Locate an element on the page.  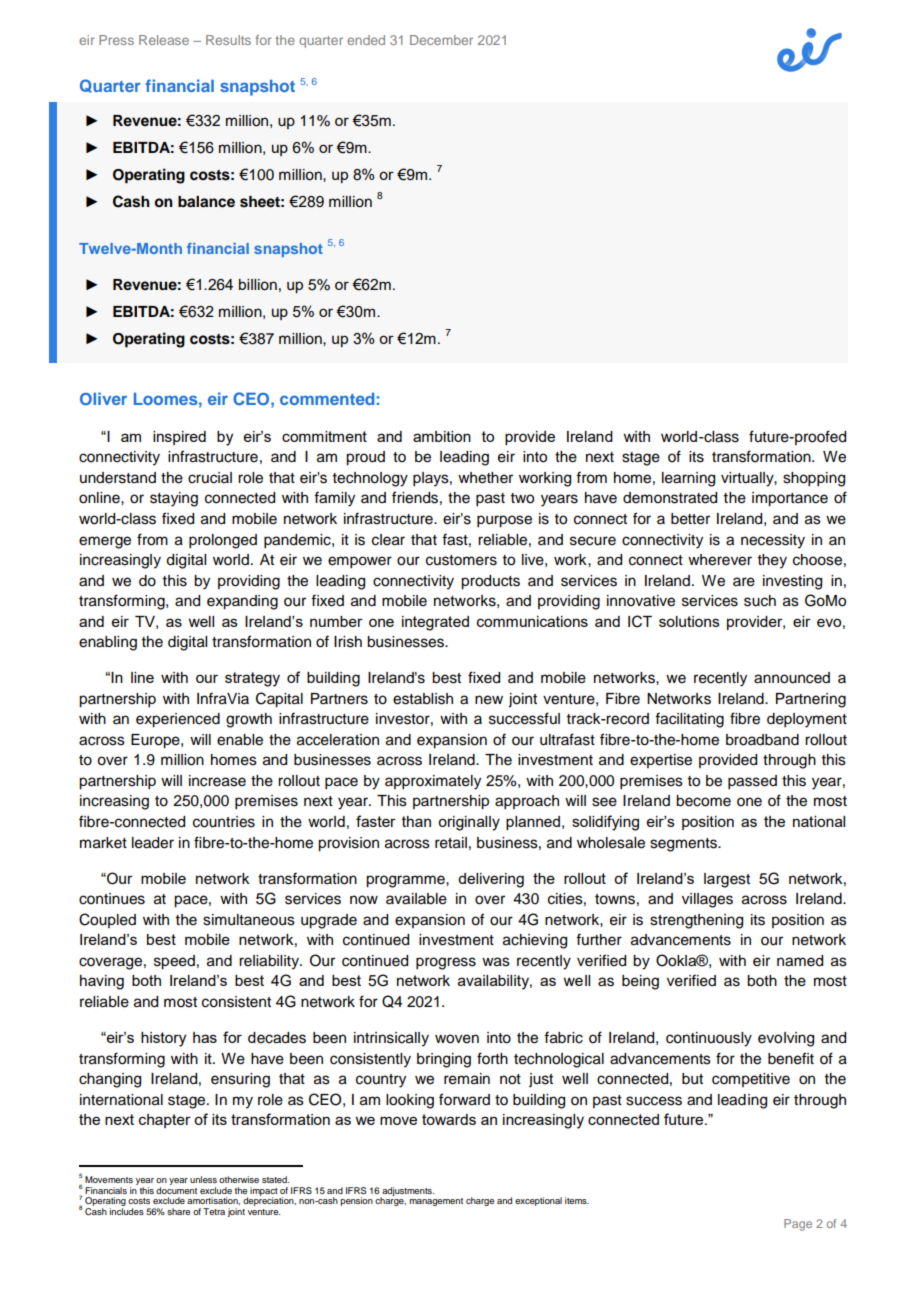
December is located at coordinates (441, 40).
